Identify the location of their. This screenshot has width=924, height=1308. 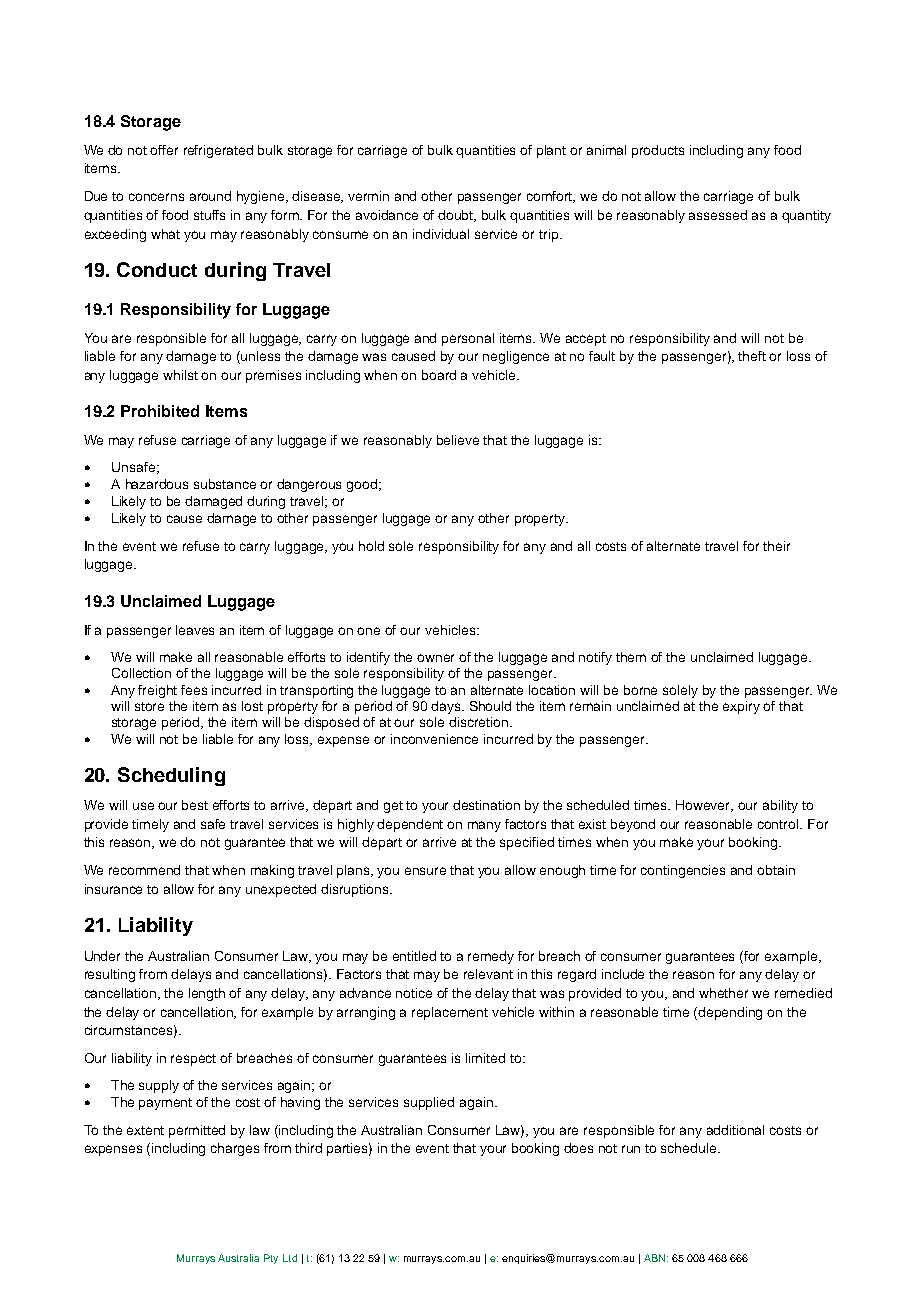
(776, 546).
